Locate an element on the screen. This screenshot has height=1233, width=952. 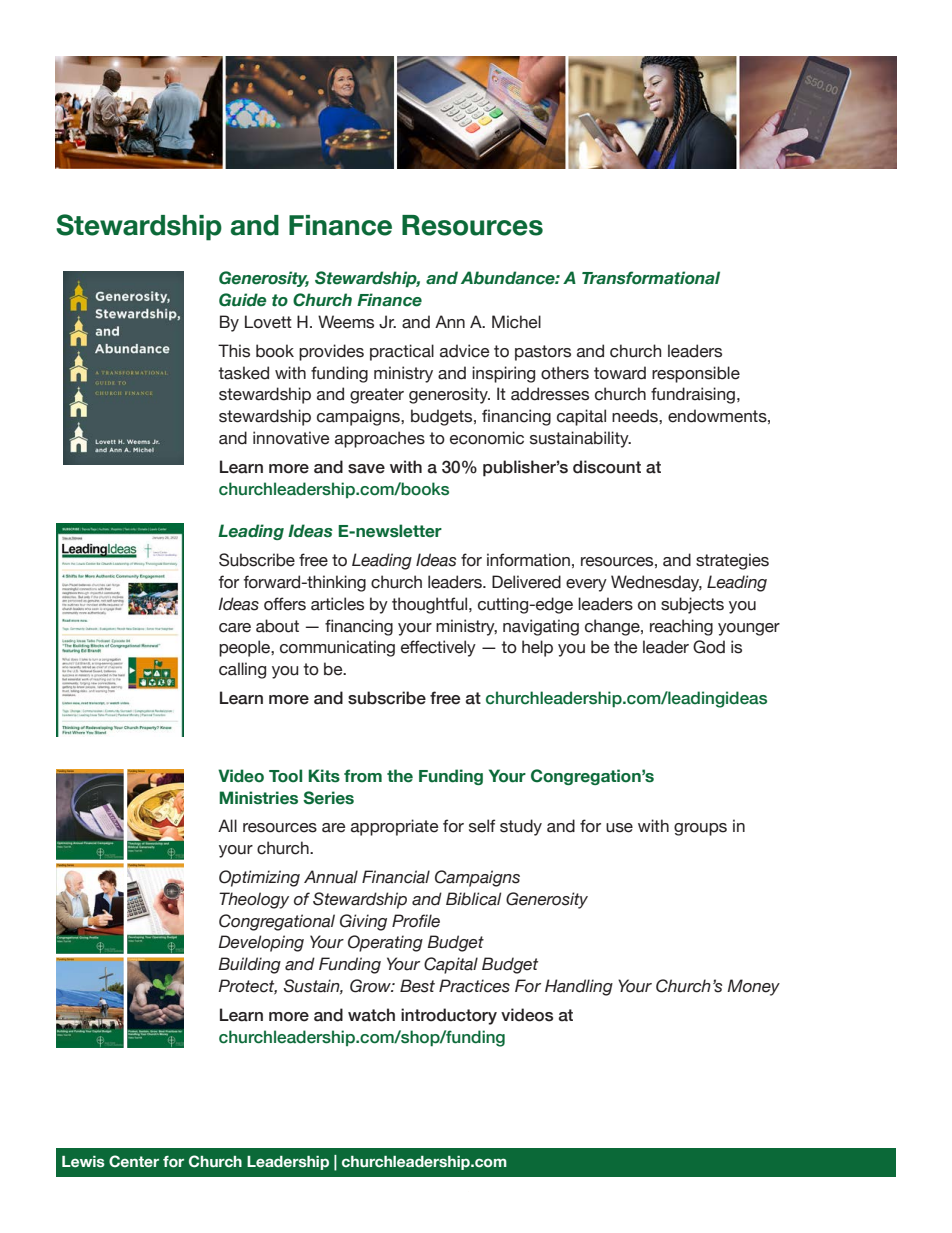
Transformational is located at coordinates (651, 278).
